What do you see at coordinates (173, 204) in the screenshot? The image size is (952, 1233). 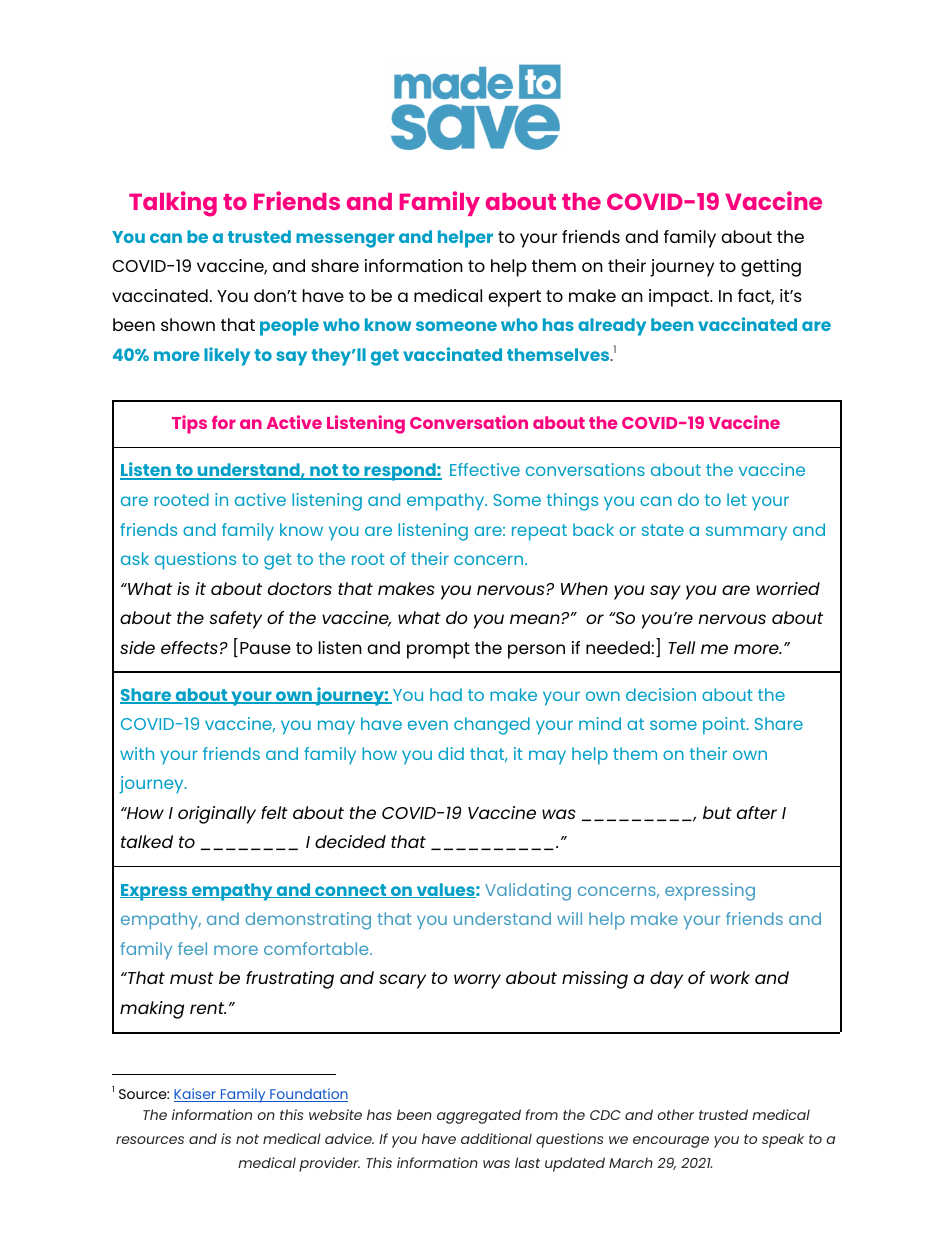 I see `Talking` at bounding box center [173, 204].
